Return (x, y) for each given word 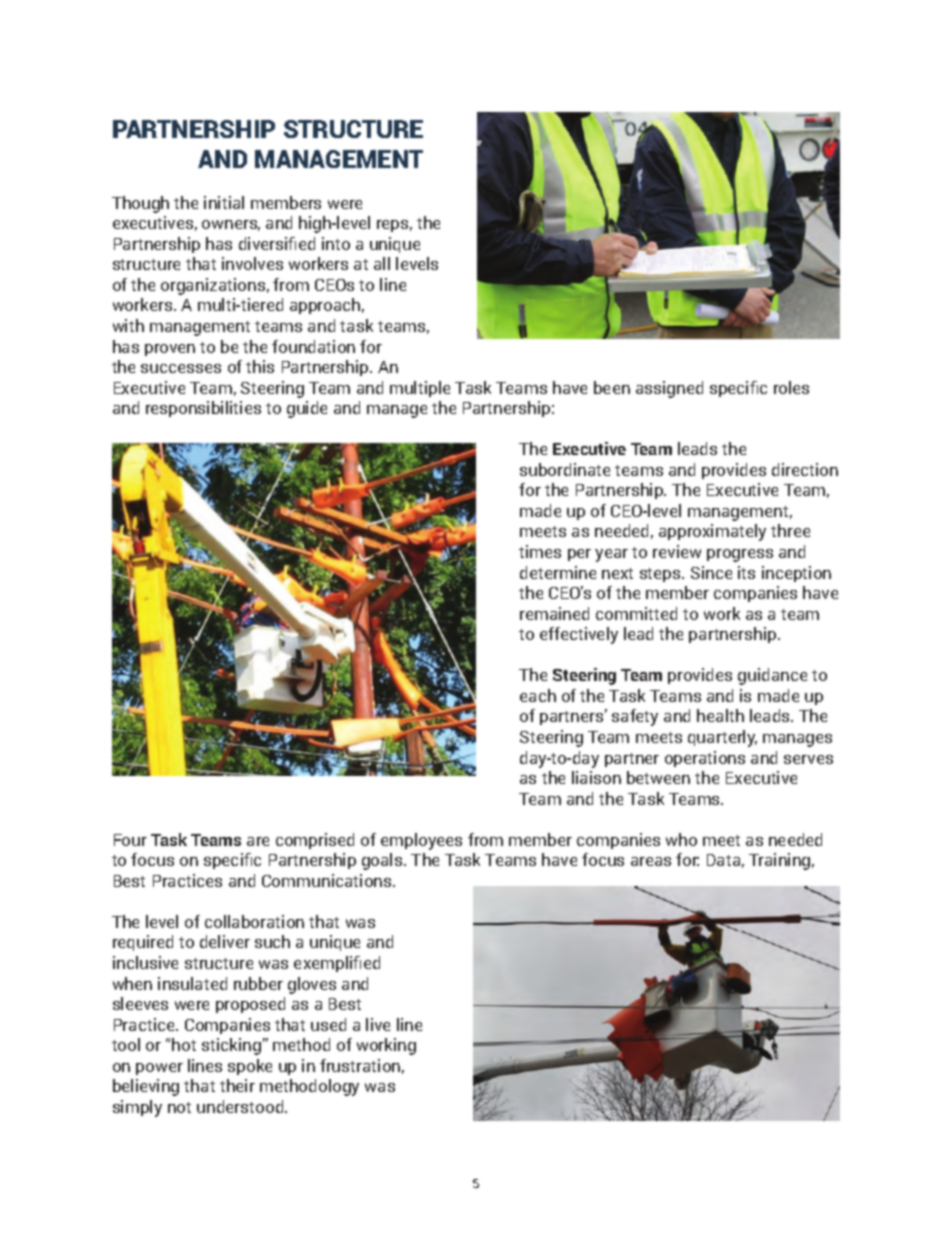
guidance (772, 676)
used (328, 1024)
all (382, 263)
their (237, 1085)
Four (130, 840)
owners (231, 225)
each (538, 695)
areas (651, 861)
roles (791, 387)
